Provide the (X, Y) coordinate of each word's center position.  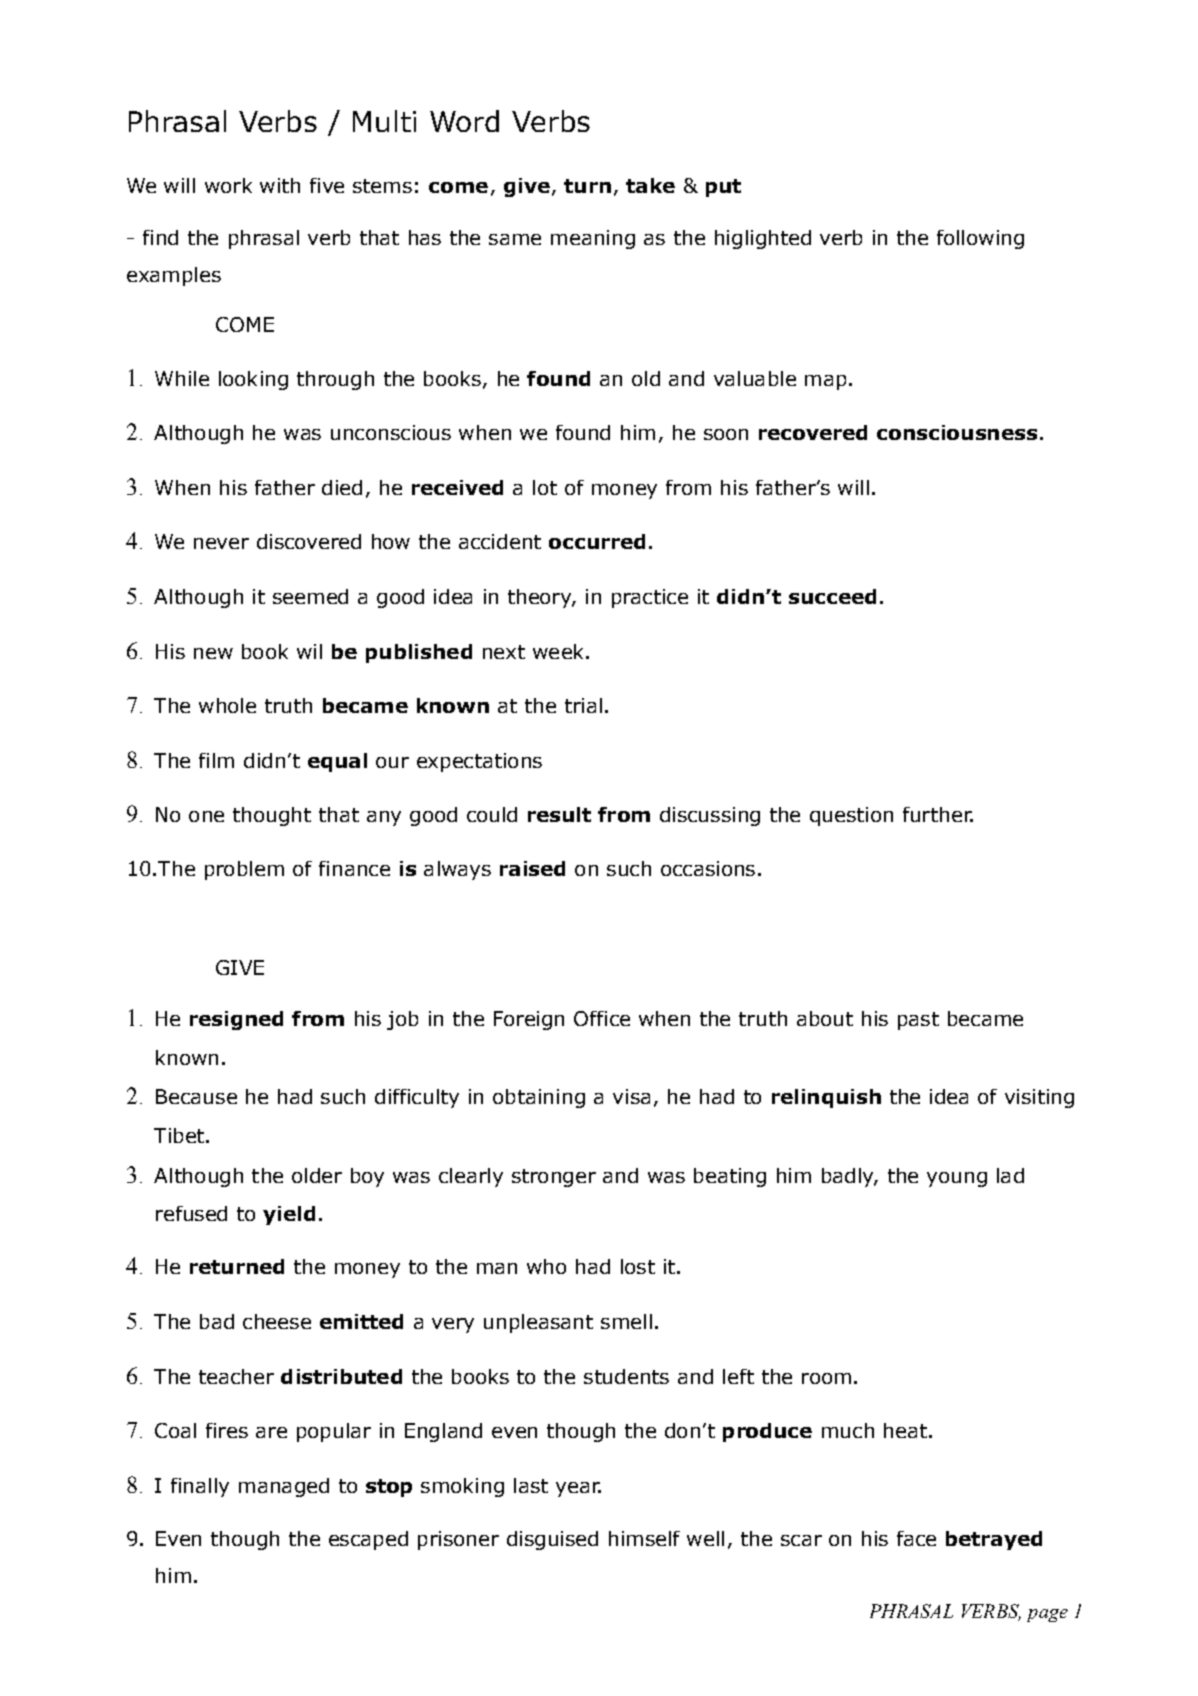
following (980, 239)
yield (289, 1215)
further (938, 814)
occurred (597, 541)
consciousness (957, 432)
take (650, 185)
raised (532, 868)
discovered (309, 541)
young (957, 1179)
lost (638, 1266)
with (280, 185)
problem (244, 870)
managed (284, 1487)
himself (644, 1538)
